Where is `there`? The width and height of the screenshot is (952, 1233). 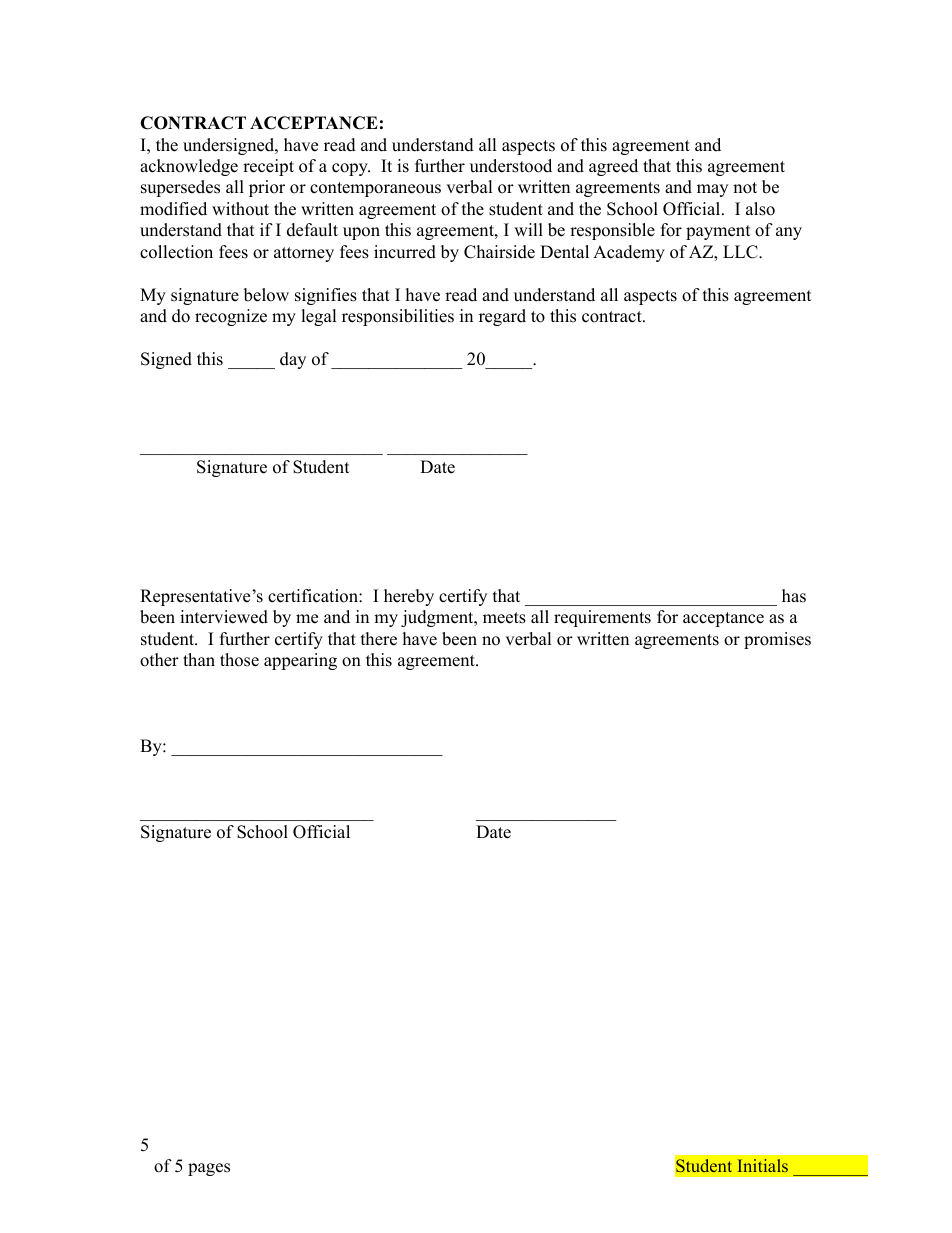 there is located at coordinates (379, 639).
